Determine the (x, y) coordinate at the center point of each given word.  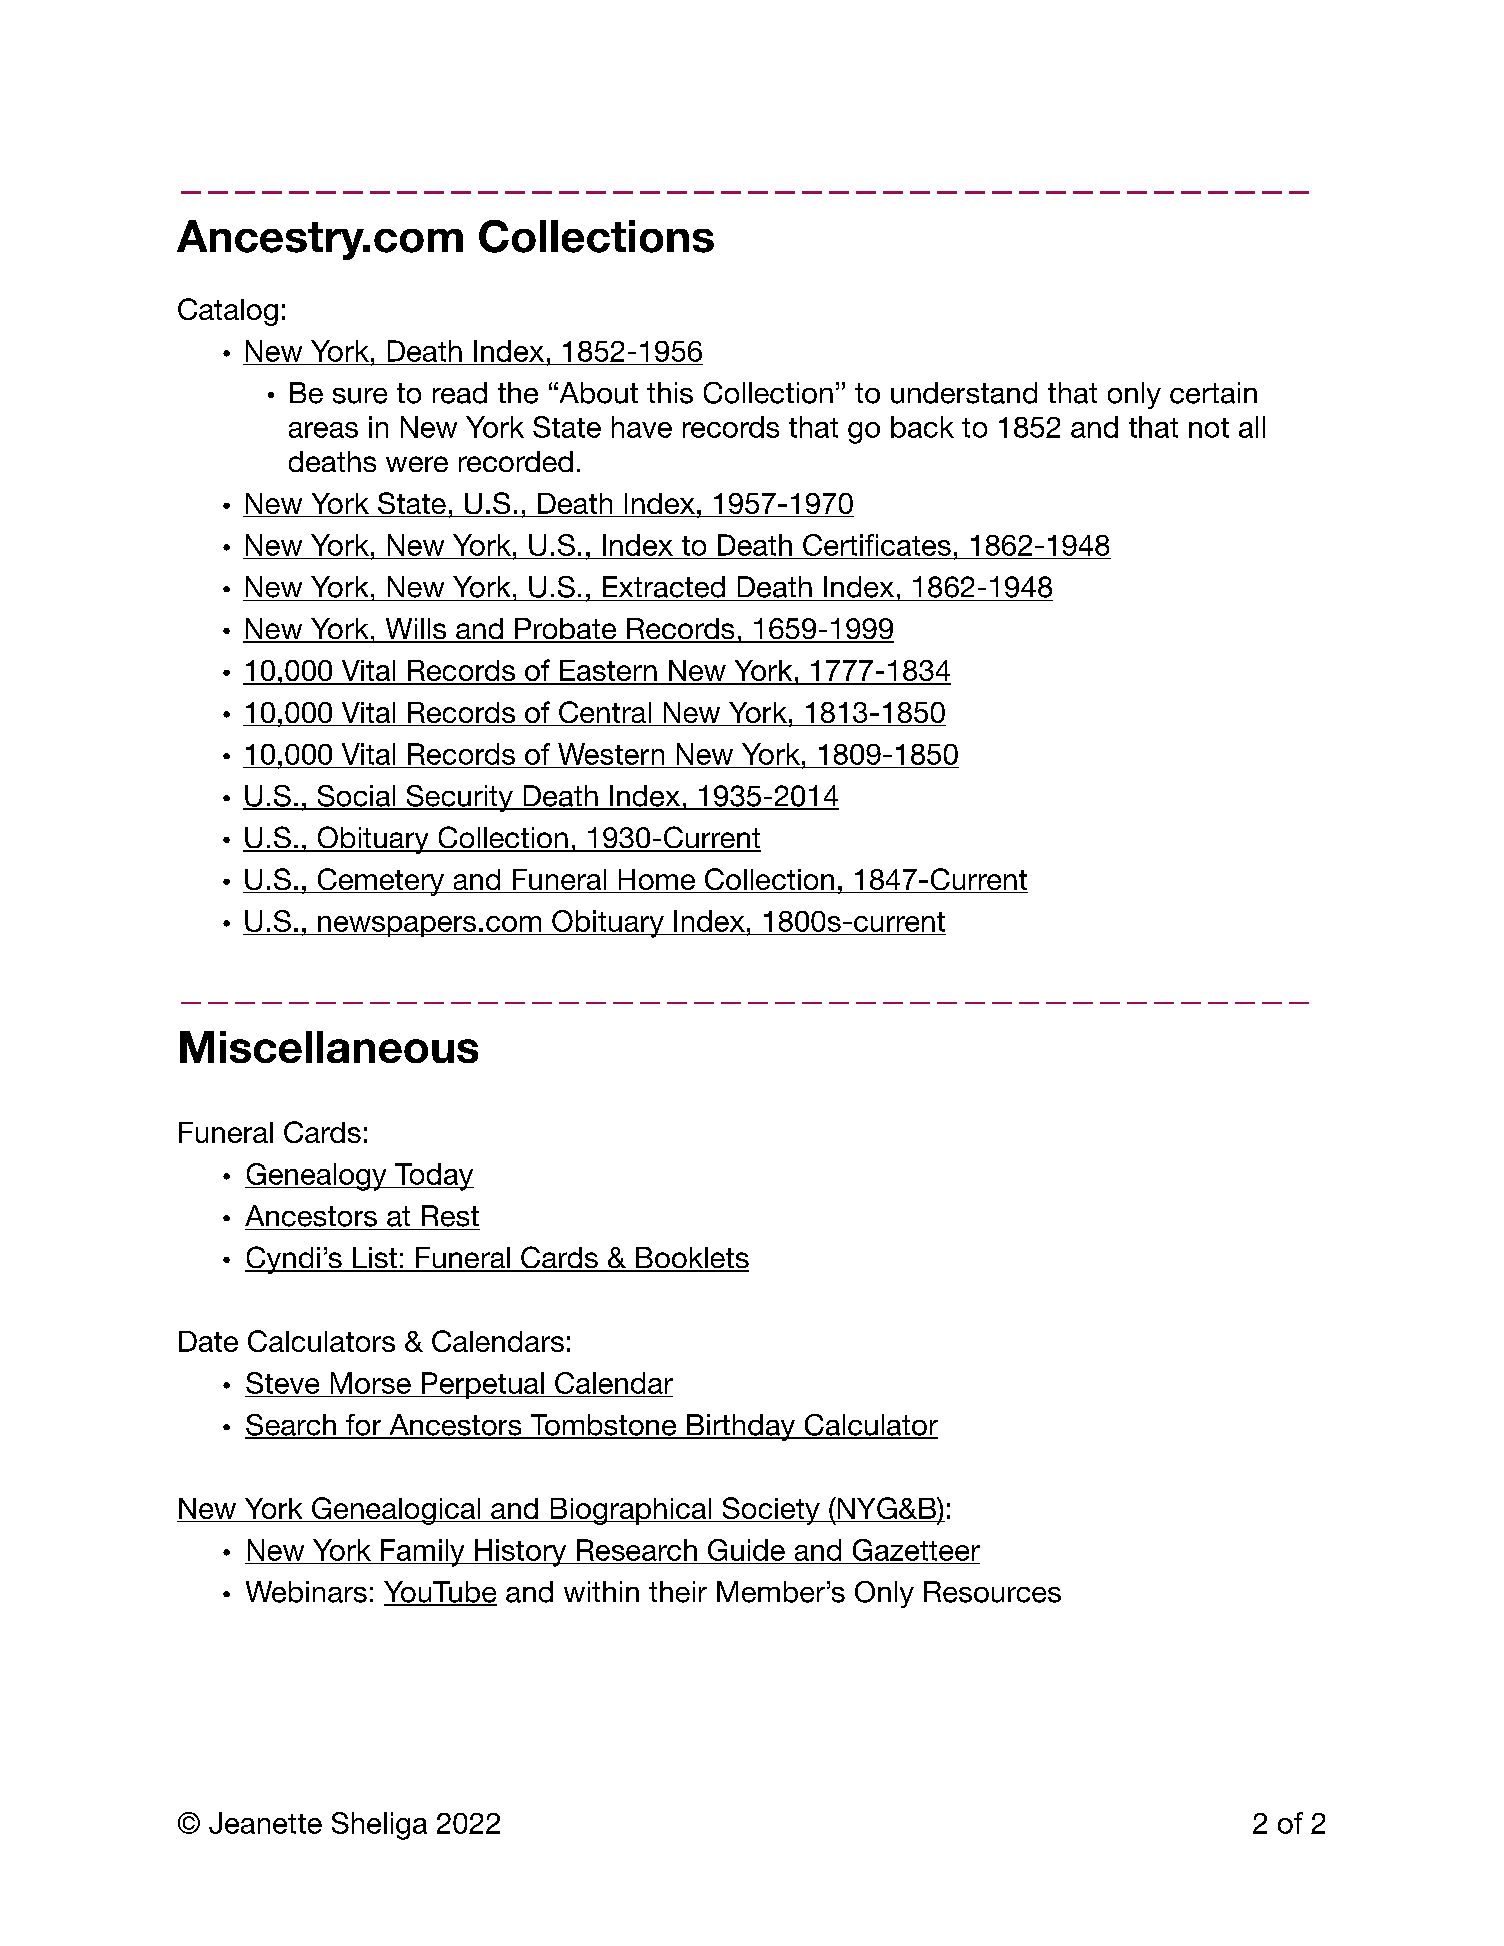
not (1209, 428)
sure (360, 396)
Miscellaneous (329, 1047)
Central (605, 713)
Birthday (741, 1427)
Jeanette (265, 1823)
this (670, 393)
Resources (992, 1592)
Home (657, 879)
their (678, 1592)
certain (1213, 393)
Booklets (691, 1259)
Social (356, 797)
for (364, 1426)
